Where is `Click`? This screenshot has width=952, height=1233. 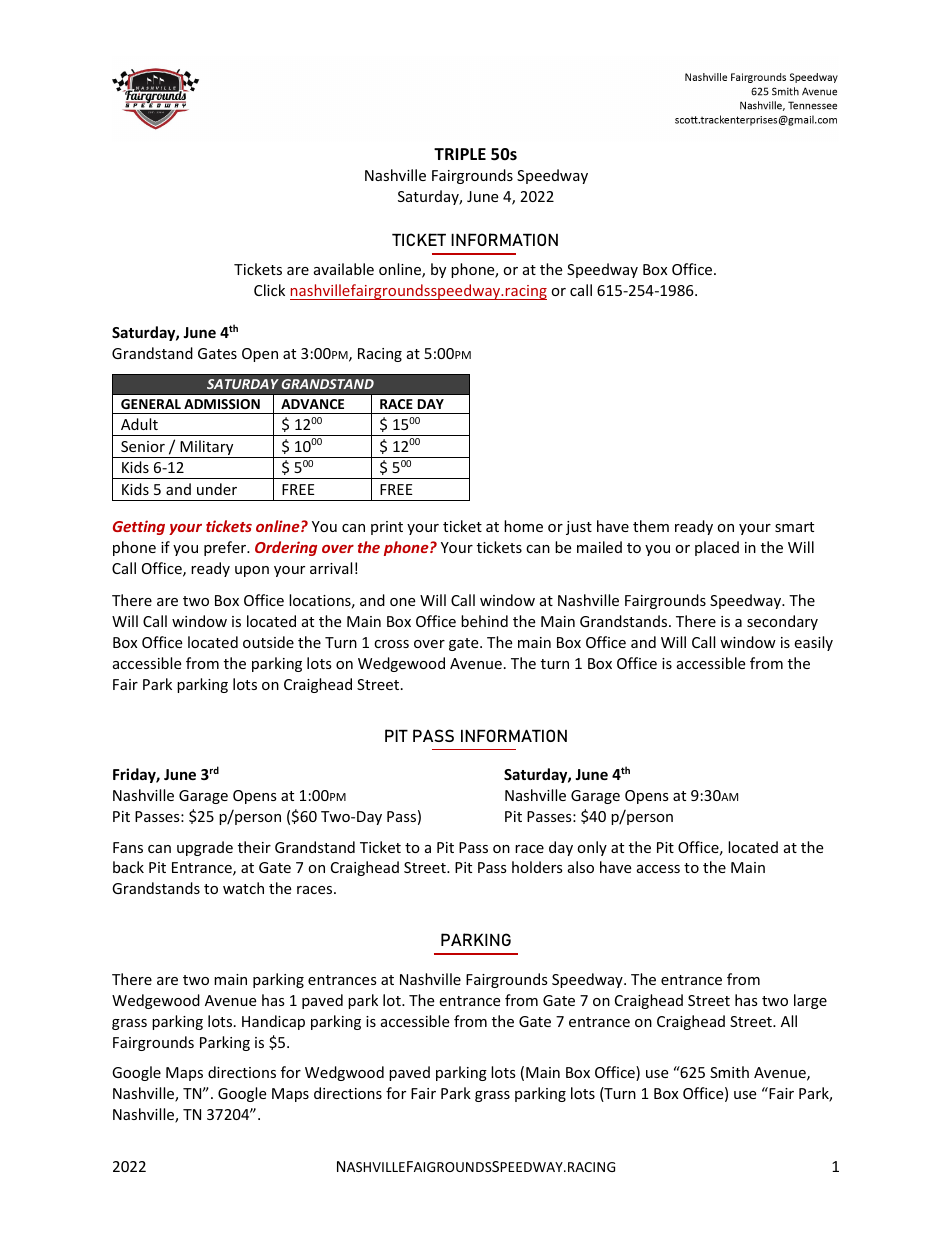
Click is located at coordinates (269, 290).
